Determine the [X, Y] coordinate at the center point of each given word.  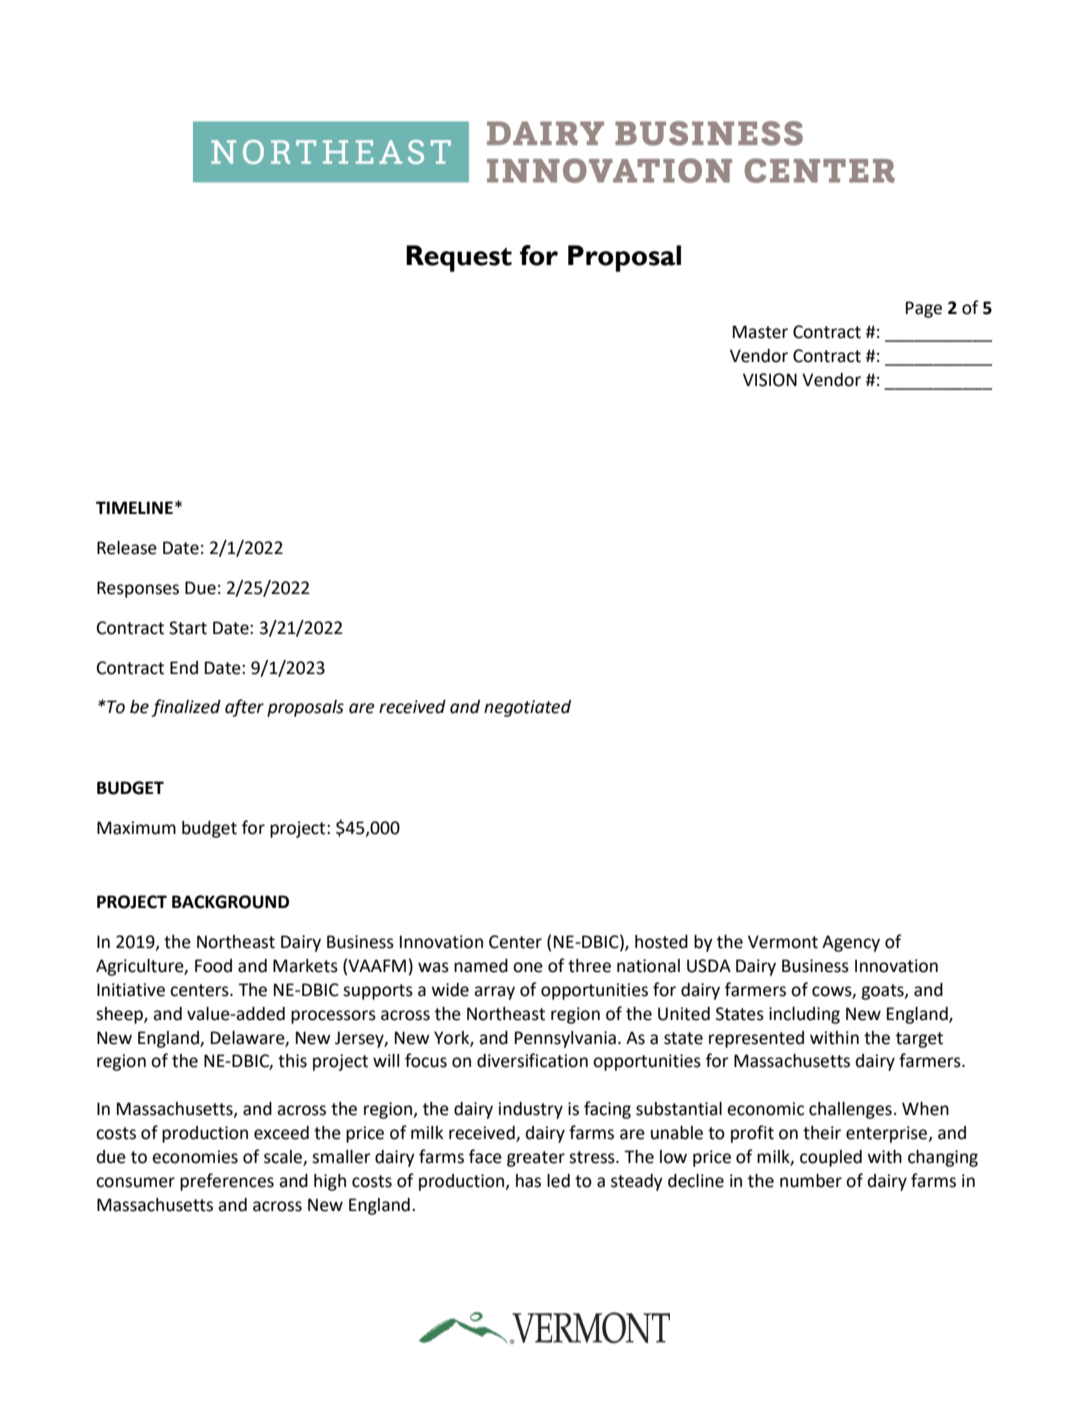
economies [195, 1157]
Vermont [783, 942]
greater [536, 1159]
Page [924, 309]
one [528, 967]
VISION [770, 380]
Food [213, 966]
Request [459, 258]
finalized [186, 708]
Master [760, 332]
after [244, 708]
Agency [851, 943]
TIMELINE [134, 507]
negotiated [527, 708]
